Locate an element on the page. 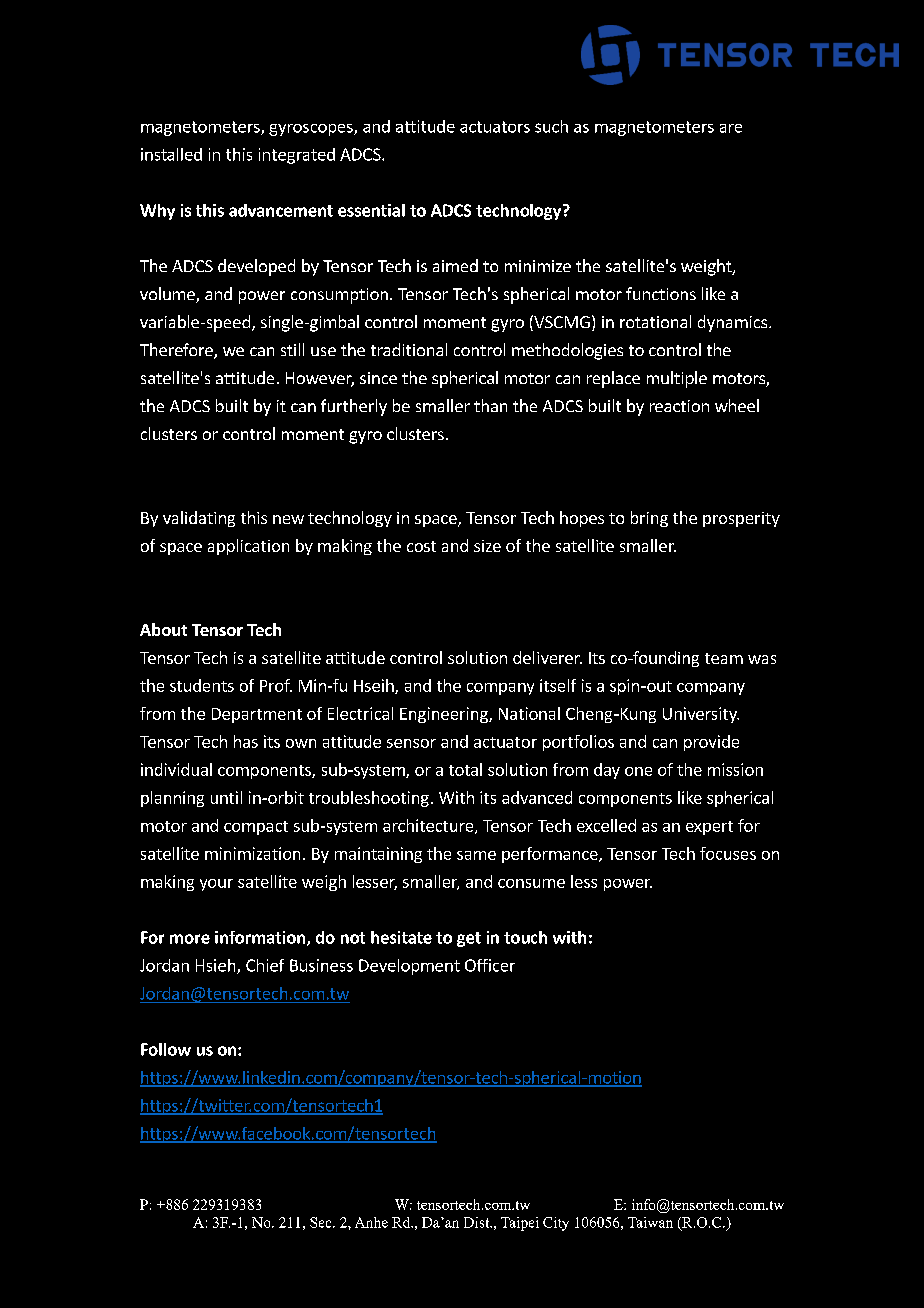 Image resolution: width=924 pixels, height=1308 pixels. Hsieh is located at coordinates (217, 966).
